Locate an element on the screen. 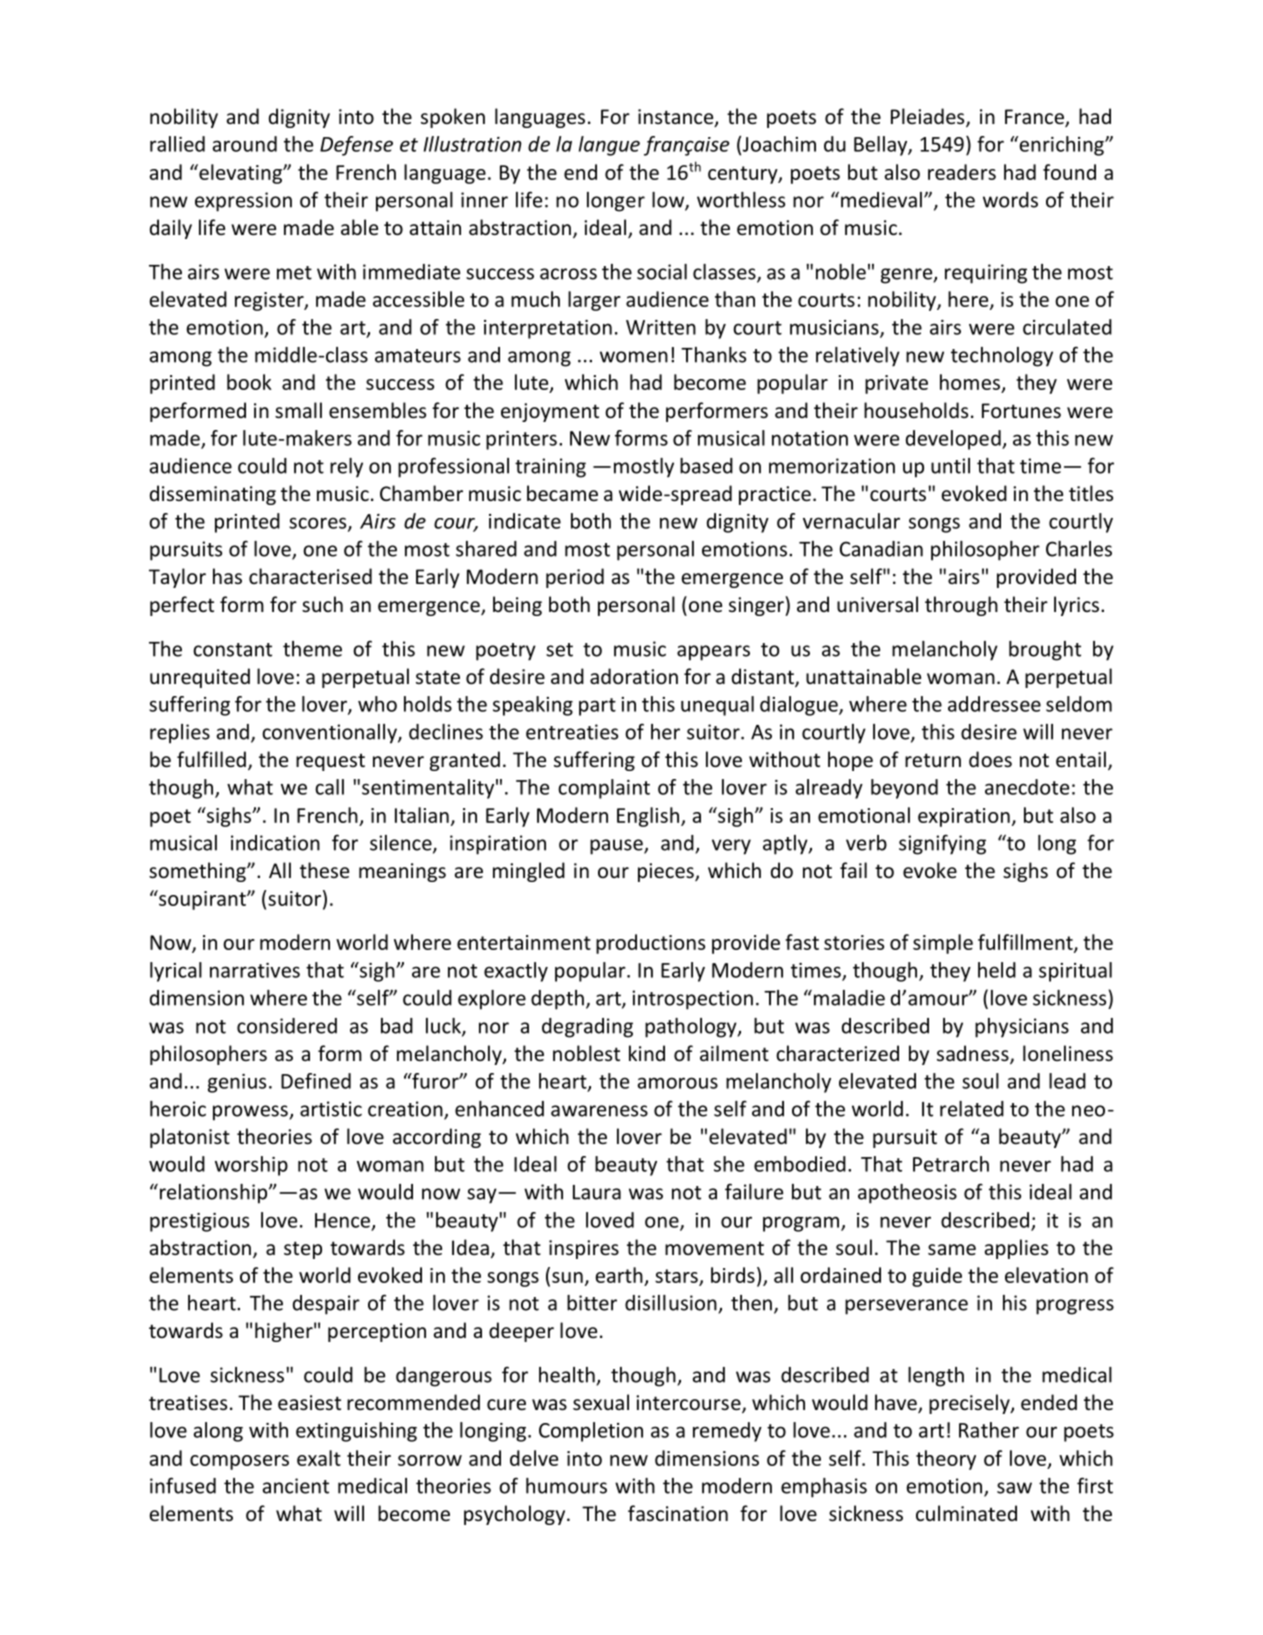 The image size is (1263, 1635). kind is located at coordinates (647, 1053).
